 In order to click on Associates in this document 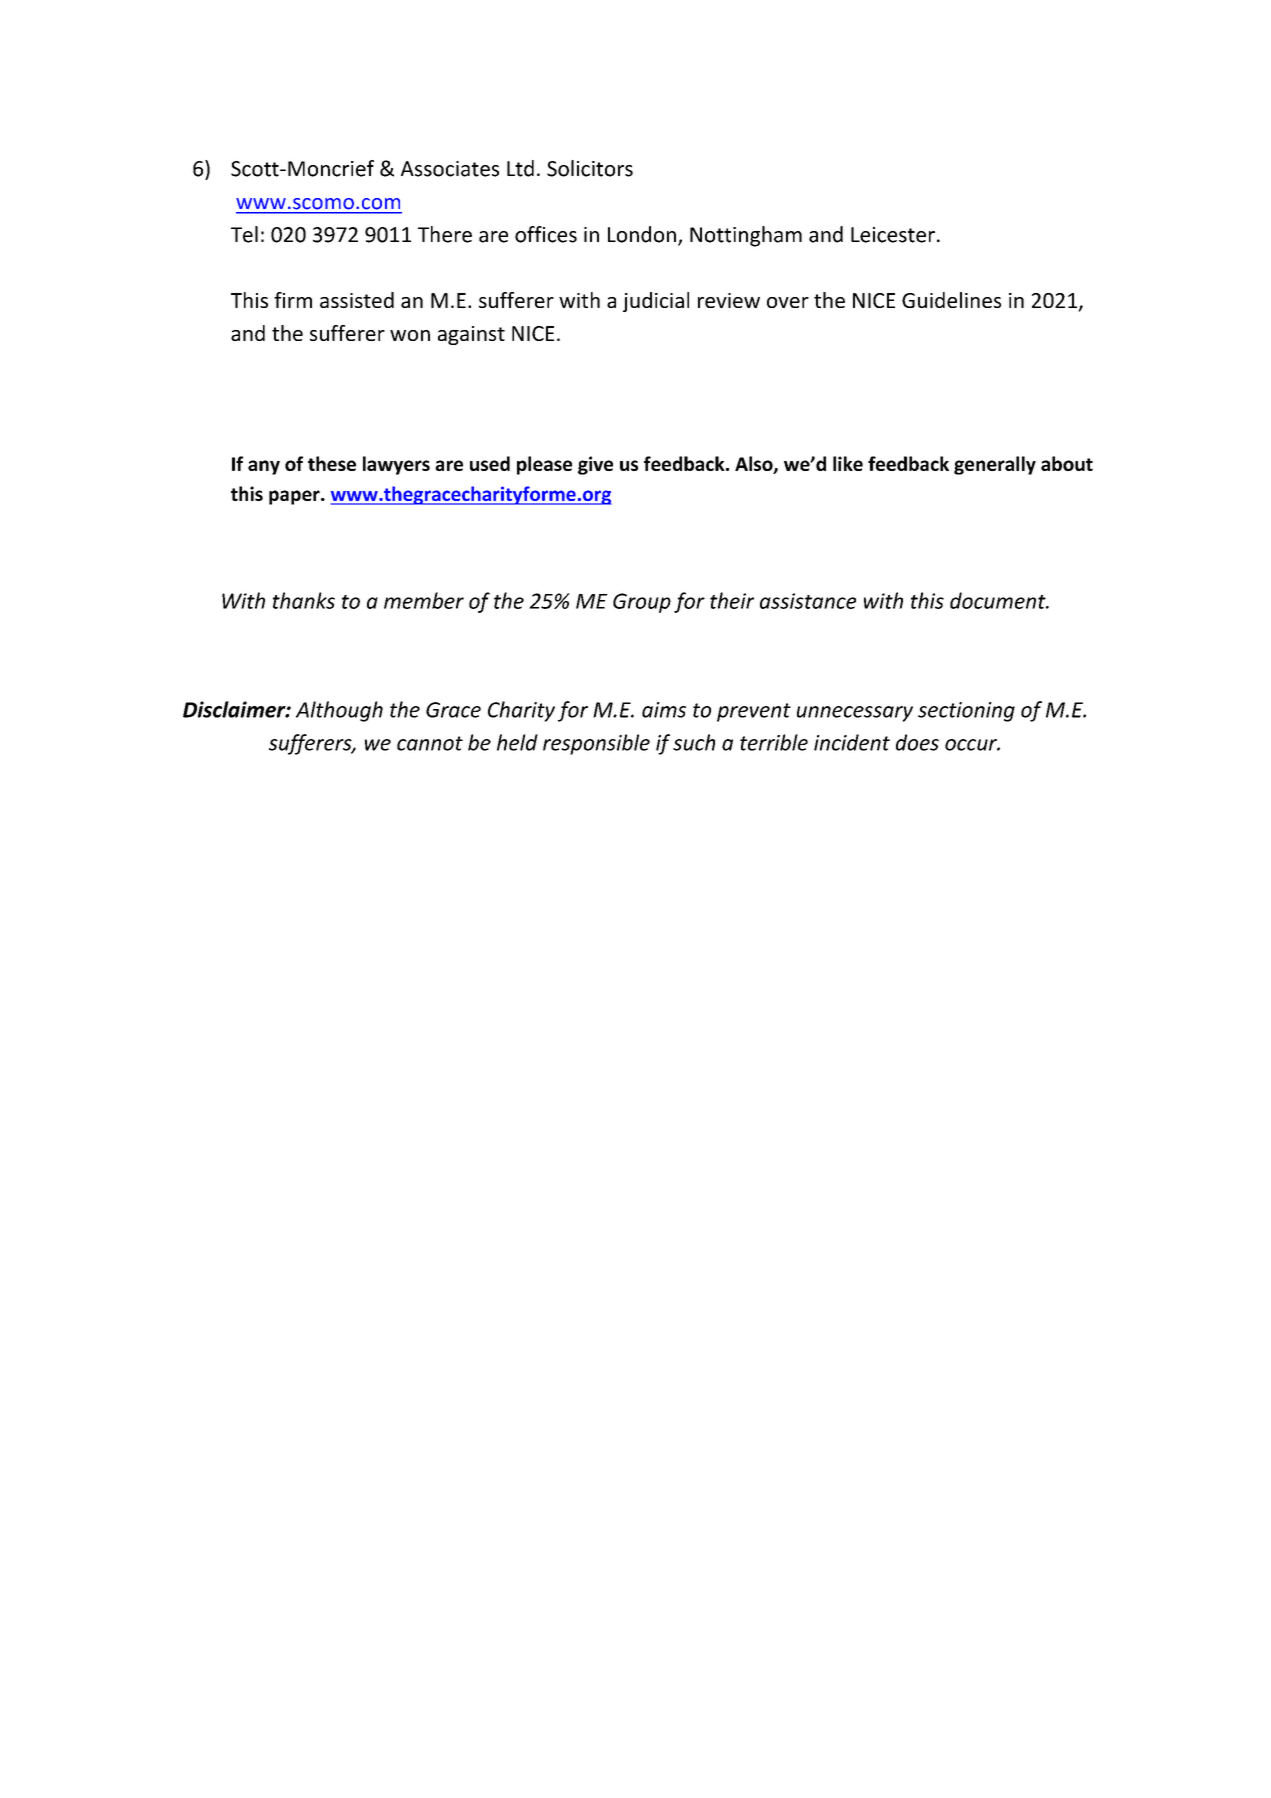, I will do `click(450, 169)`.
